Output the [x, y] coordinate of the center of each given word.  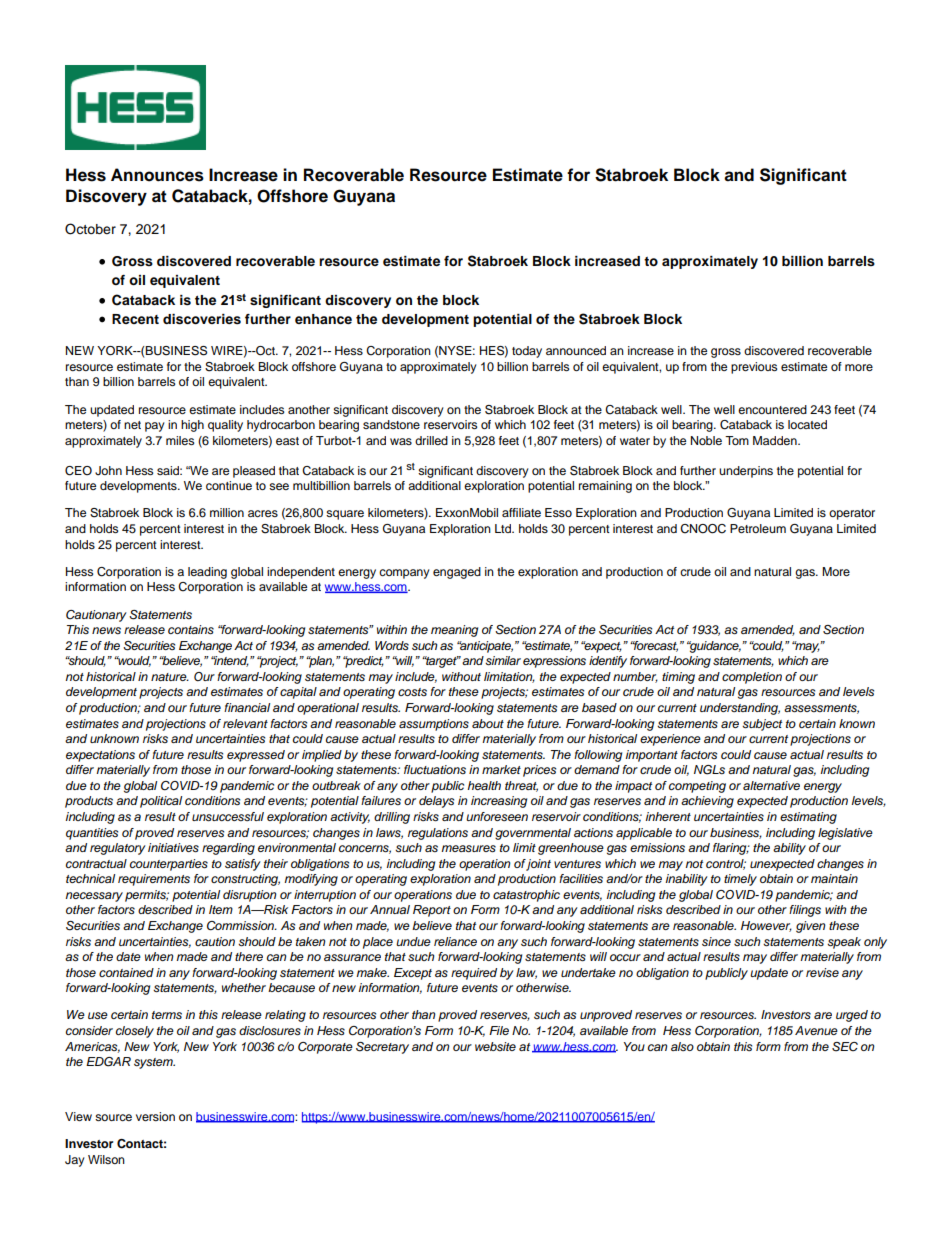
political [161, 802]
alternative [771, 785]
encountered [772, 409]
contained [126, 972]
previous [754, 368]
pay [155, 427]
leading [207, 573]
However [766, 926]
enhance [323, 319]
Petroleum [758, 528]
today [527, 352]
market [501, 769]
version [155, 1116]
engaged [457, 573]
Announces [157, 175]
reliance [455, 941]
